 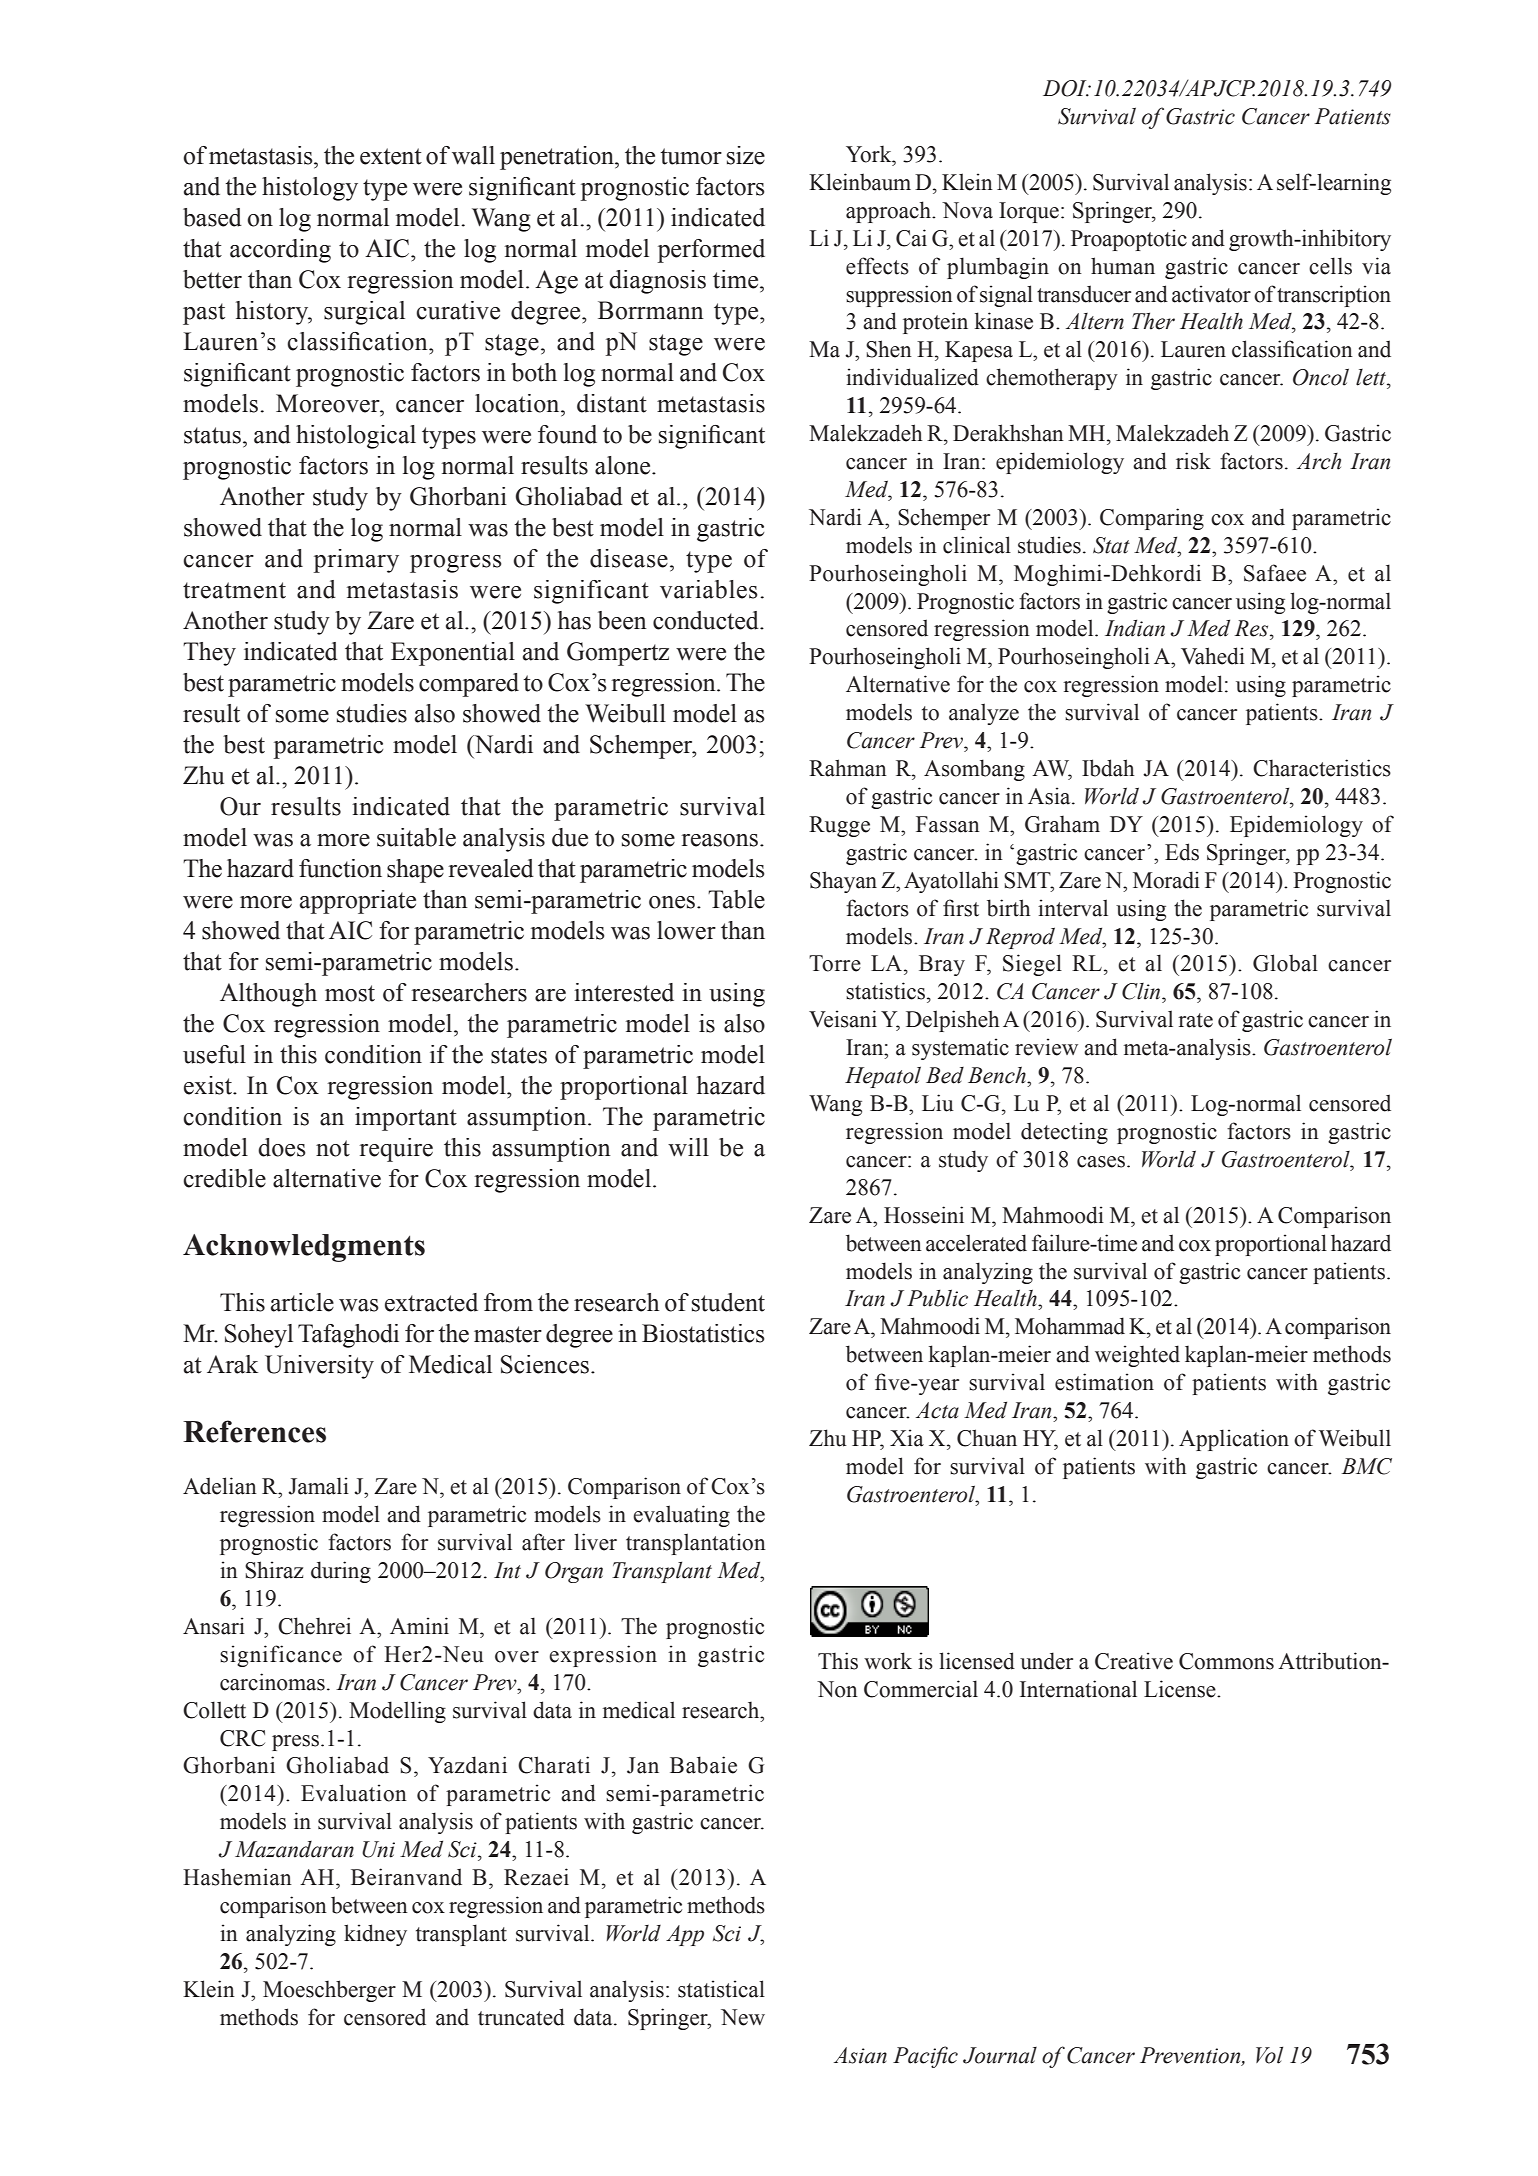 What do you see at coordinates (681, 1516) in the screenshot?
I see `evaluating` at bounding box center [681, 1516].
